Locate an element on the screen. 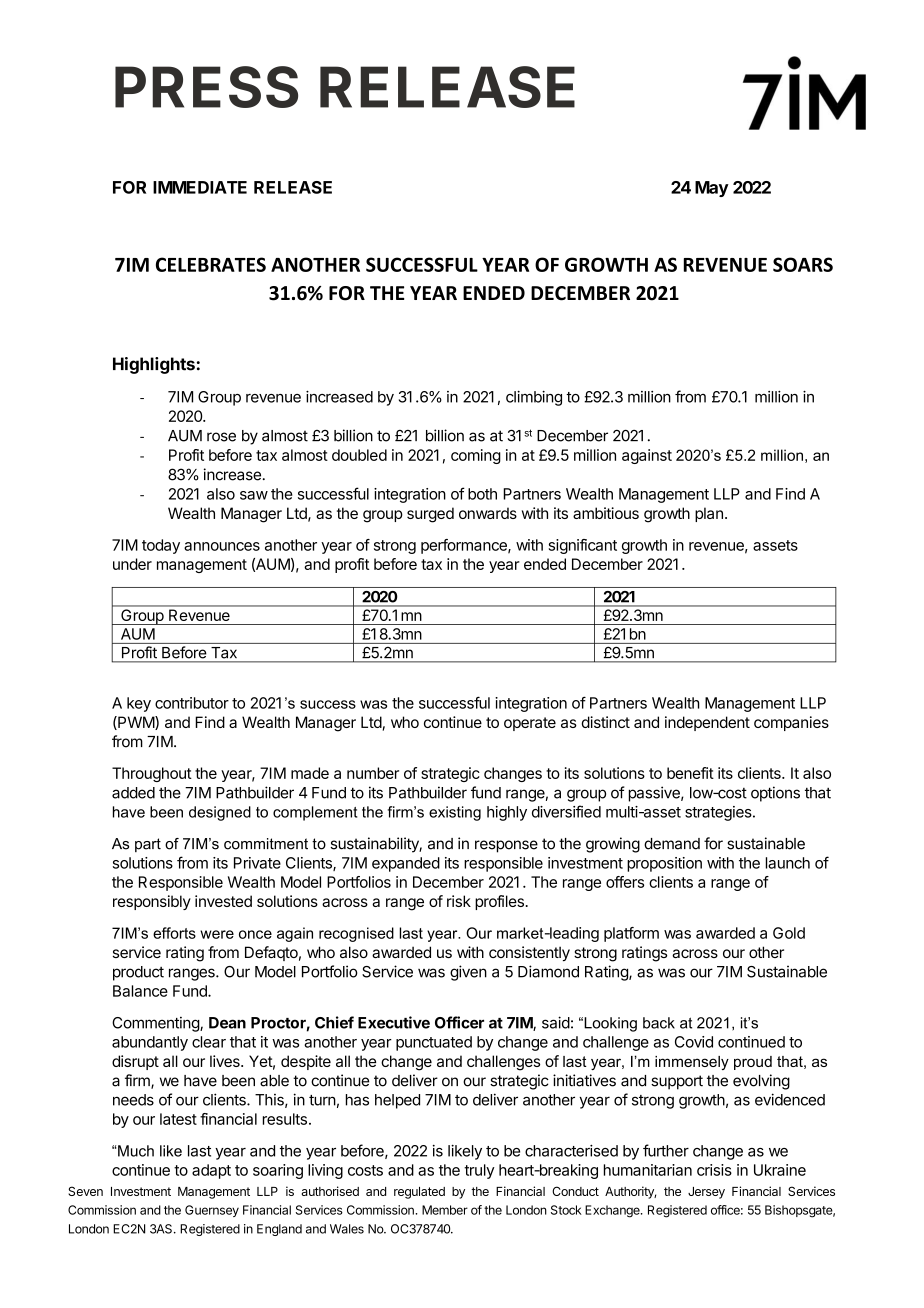  IMMEDIATE is located at coordinates (200, 187).
